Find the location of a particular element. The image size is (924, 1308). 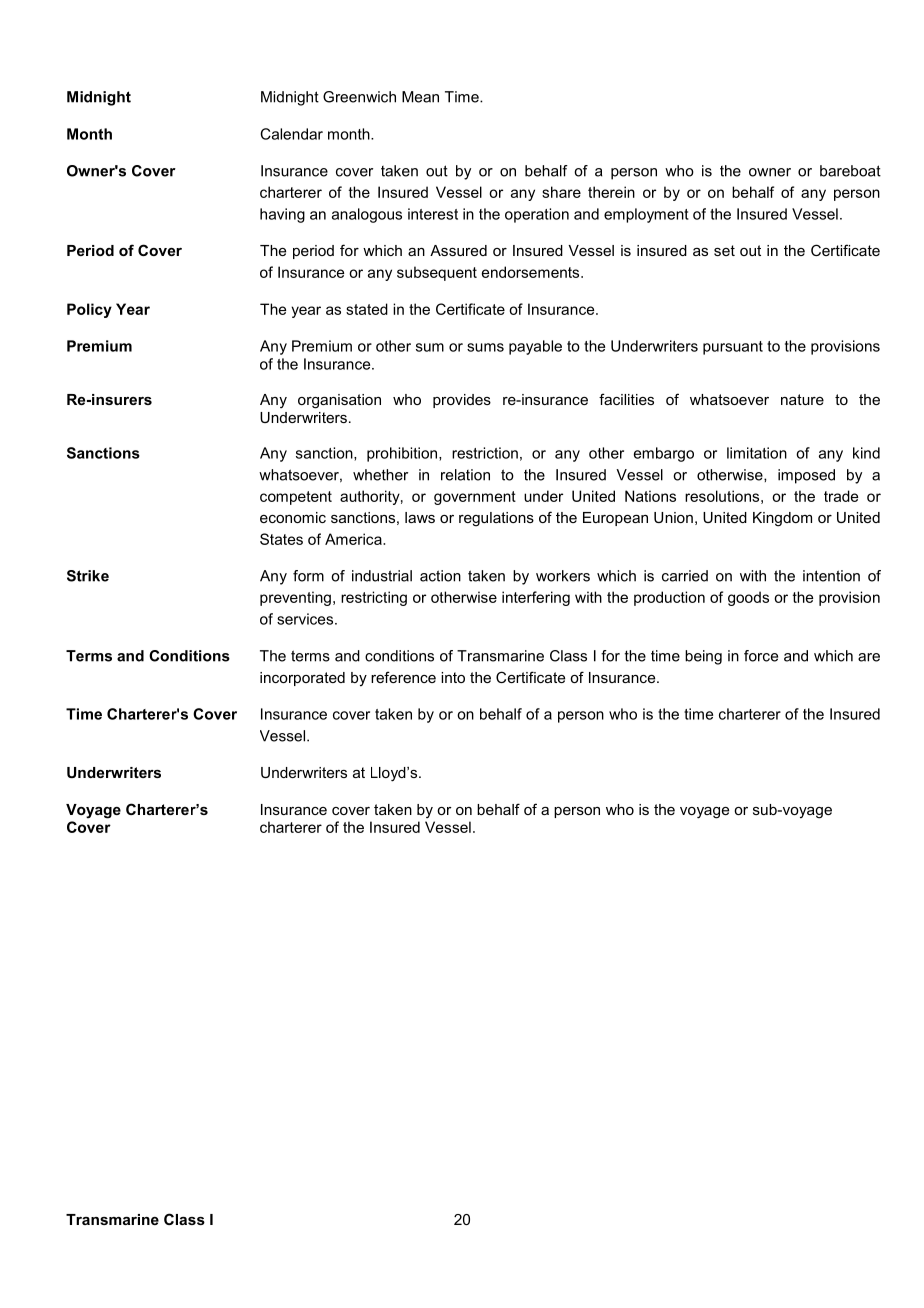

Greenwich is located at coordinates (359, 97).
